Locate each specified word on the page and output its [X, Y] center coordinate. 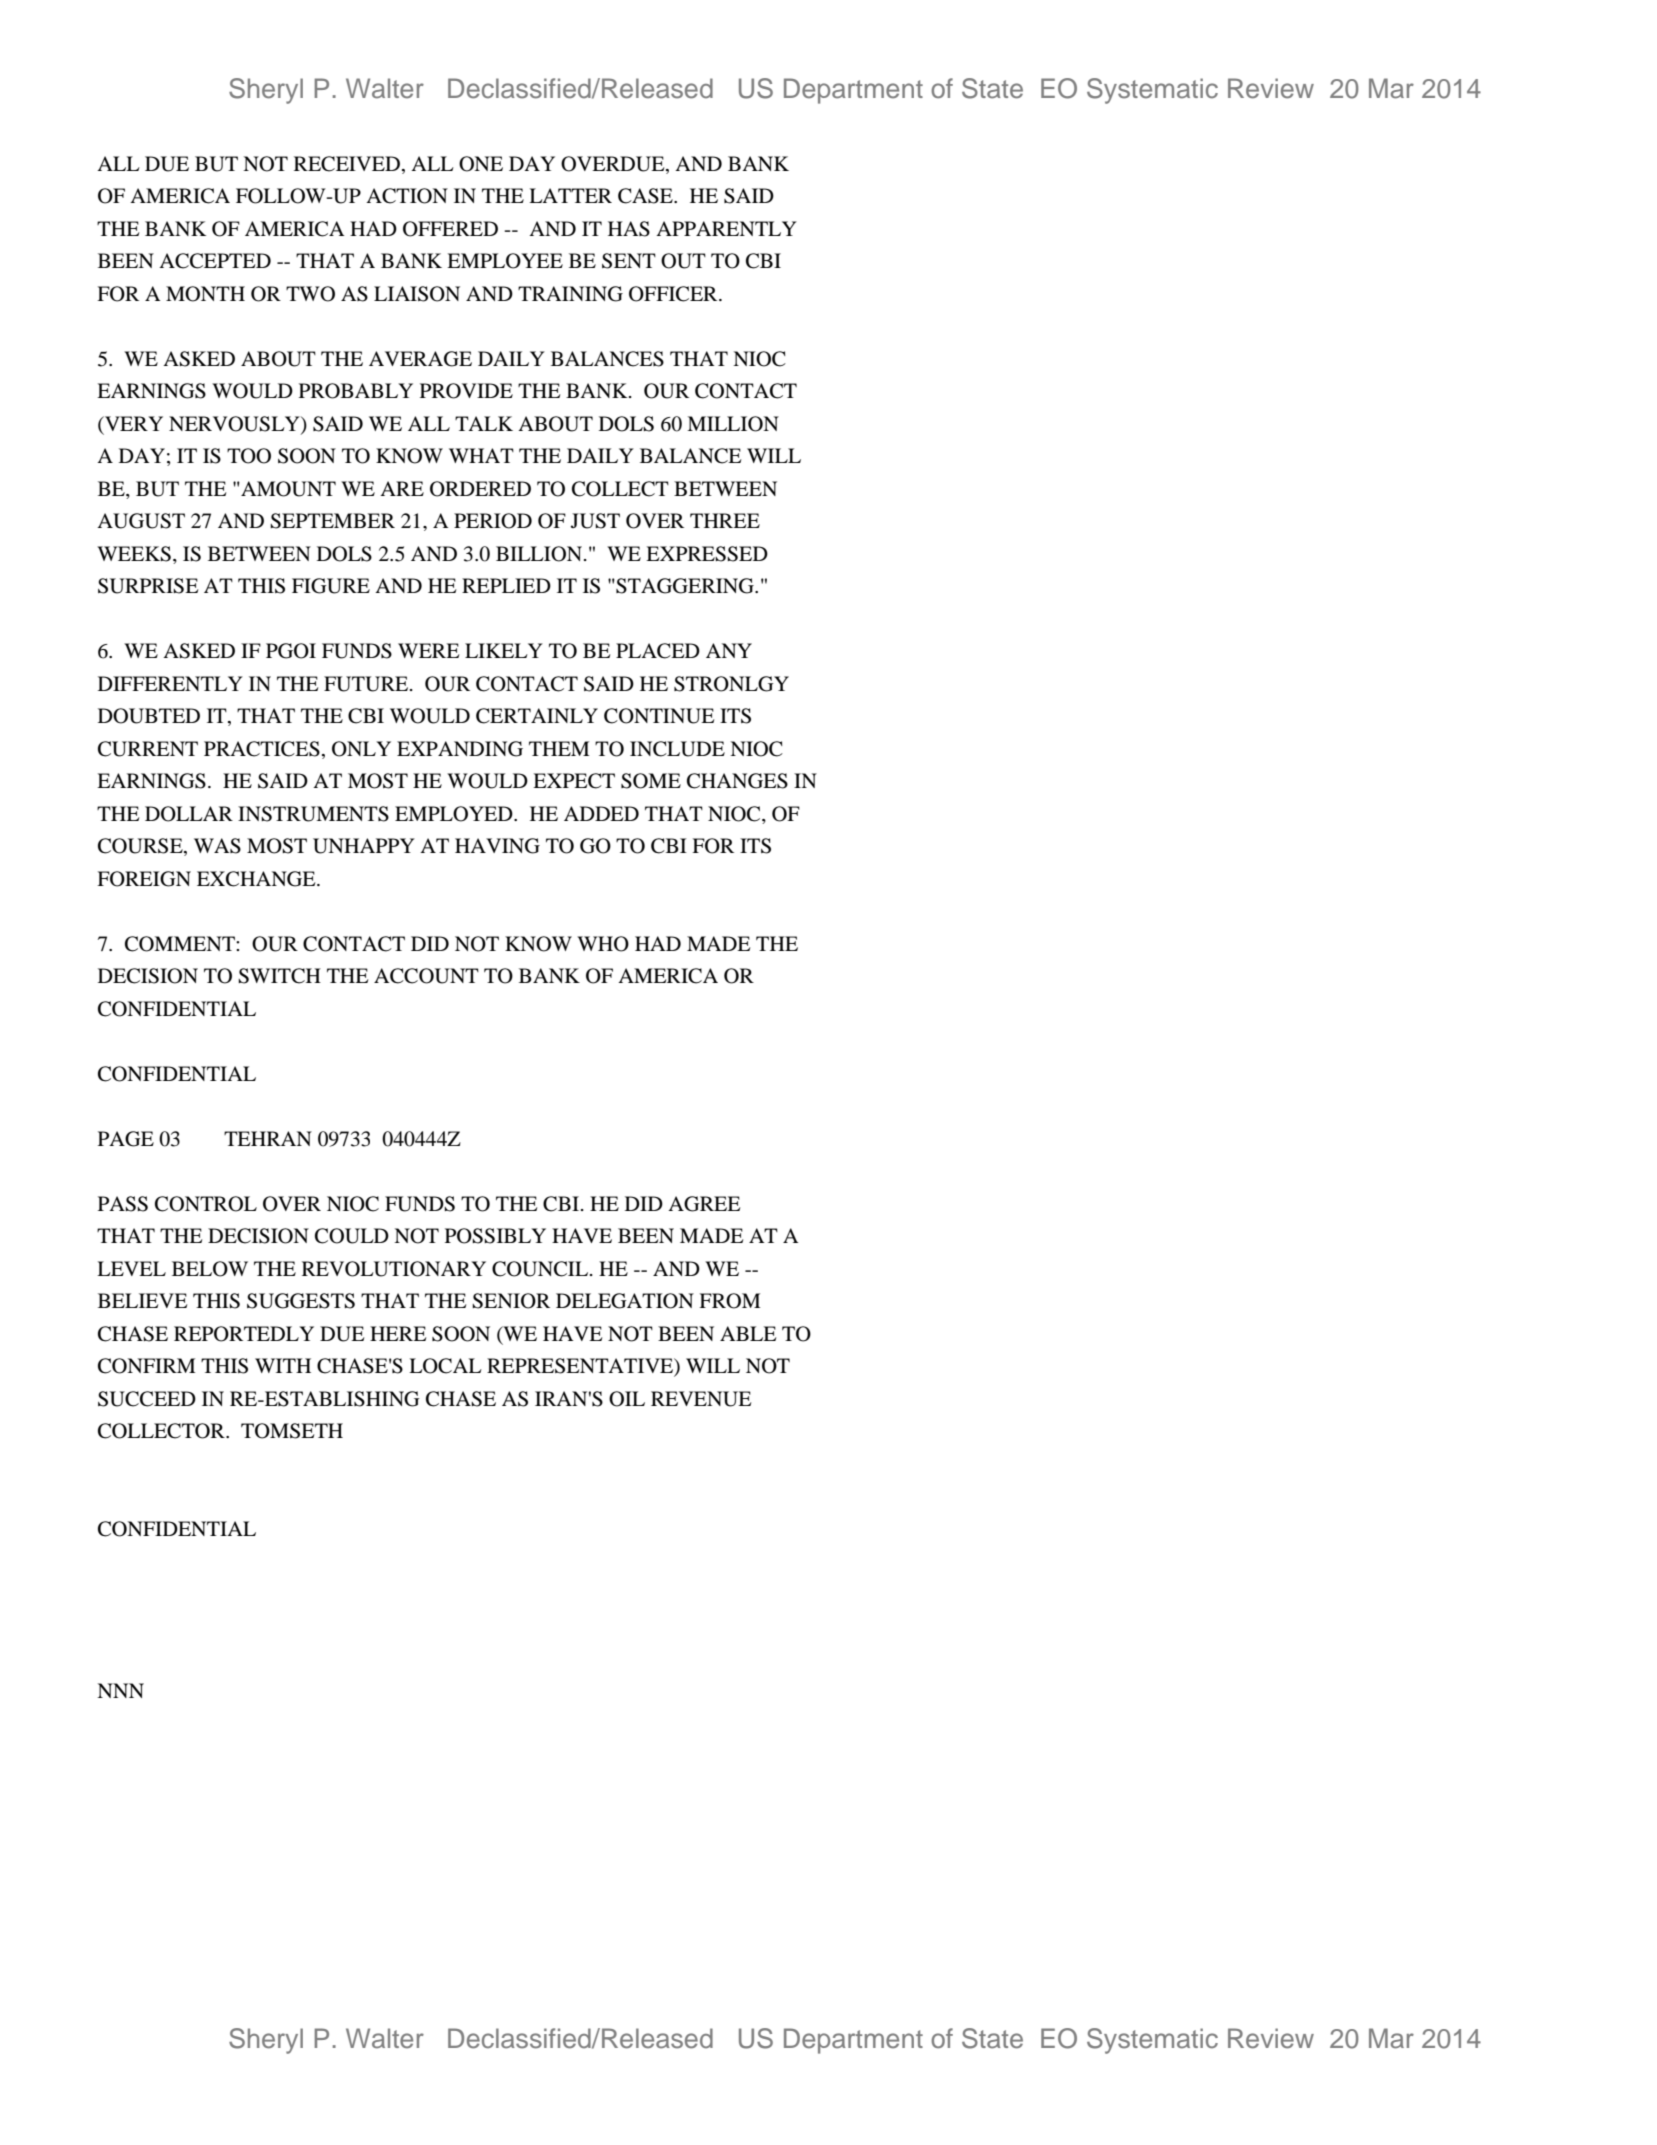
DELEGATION [625, 1301]
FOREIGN [144, 879]
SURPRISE [148, 586]
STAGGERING [685, 586]
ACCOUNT [426, 976]
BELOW [210, 1269]
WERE [428, 650]
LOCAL [445, 1366]
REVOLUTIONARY [394, 1269]
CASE [646, 196]
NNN [120, 1690]
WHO [603, 944]
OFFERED [450, 229]
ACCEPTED [215, 261]
